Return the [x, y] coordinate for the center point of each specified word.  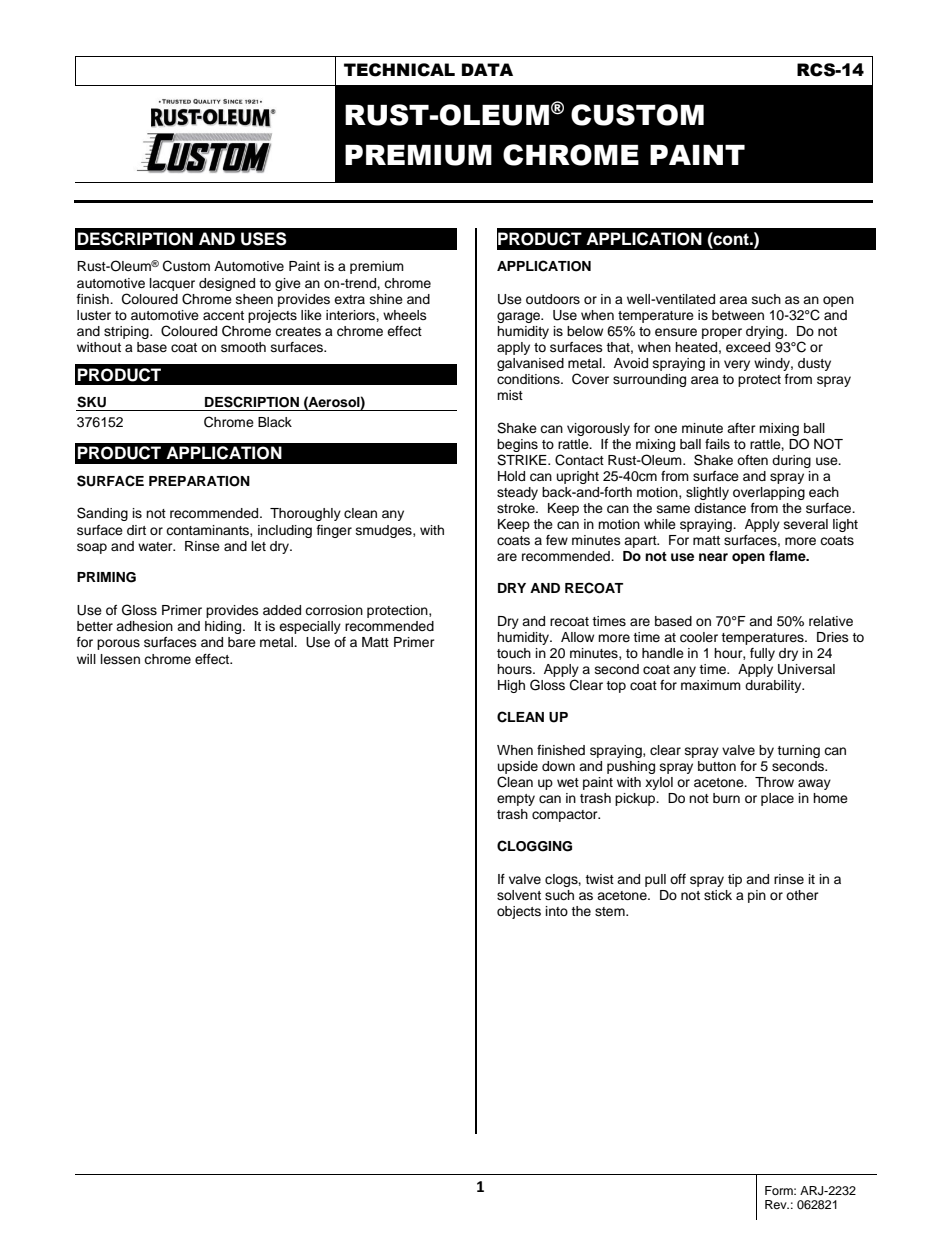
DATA [487, 69]
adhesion [144, 626]
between [738, 315]
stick [718, 895]
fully [762, 654]
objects [519, 912]
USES [264, 239]
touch [514, 653]
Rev [777, 1204]
